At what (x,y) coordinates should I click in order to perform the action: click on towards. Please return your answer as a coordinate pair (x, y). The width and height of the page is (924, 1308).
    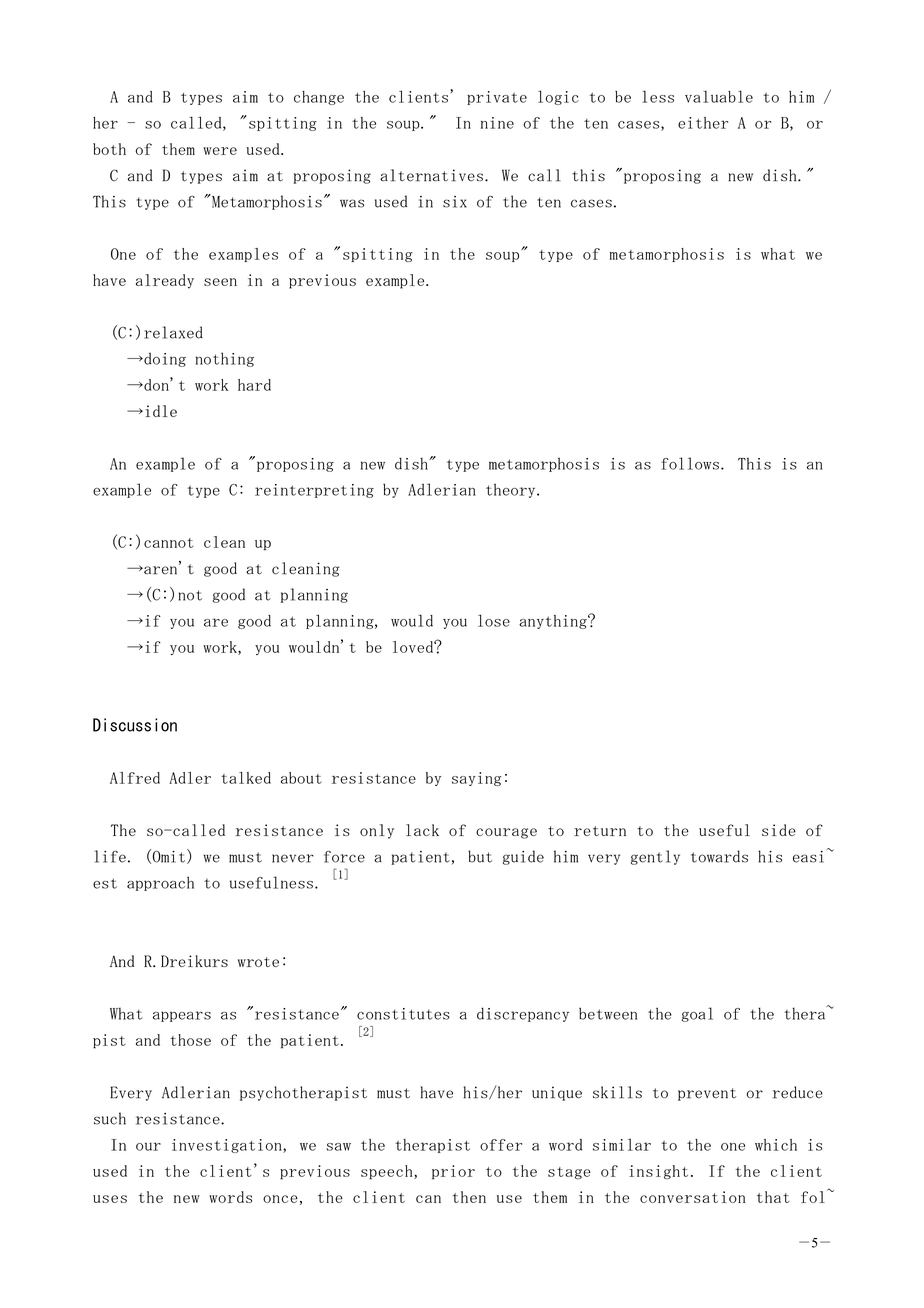
    Looking at the image, I should click on (719, 856).
